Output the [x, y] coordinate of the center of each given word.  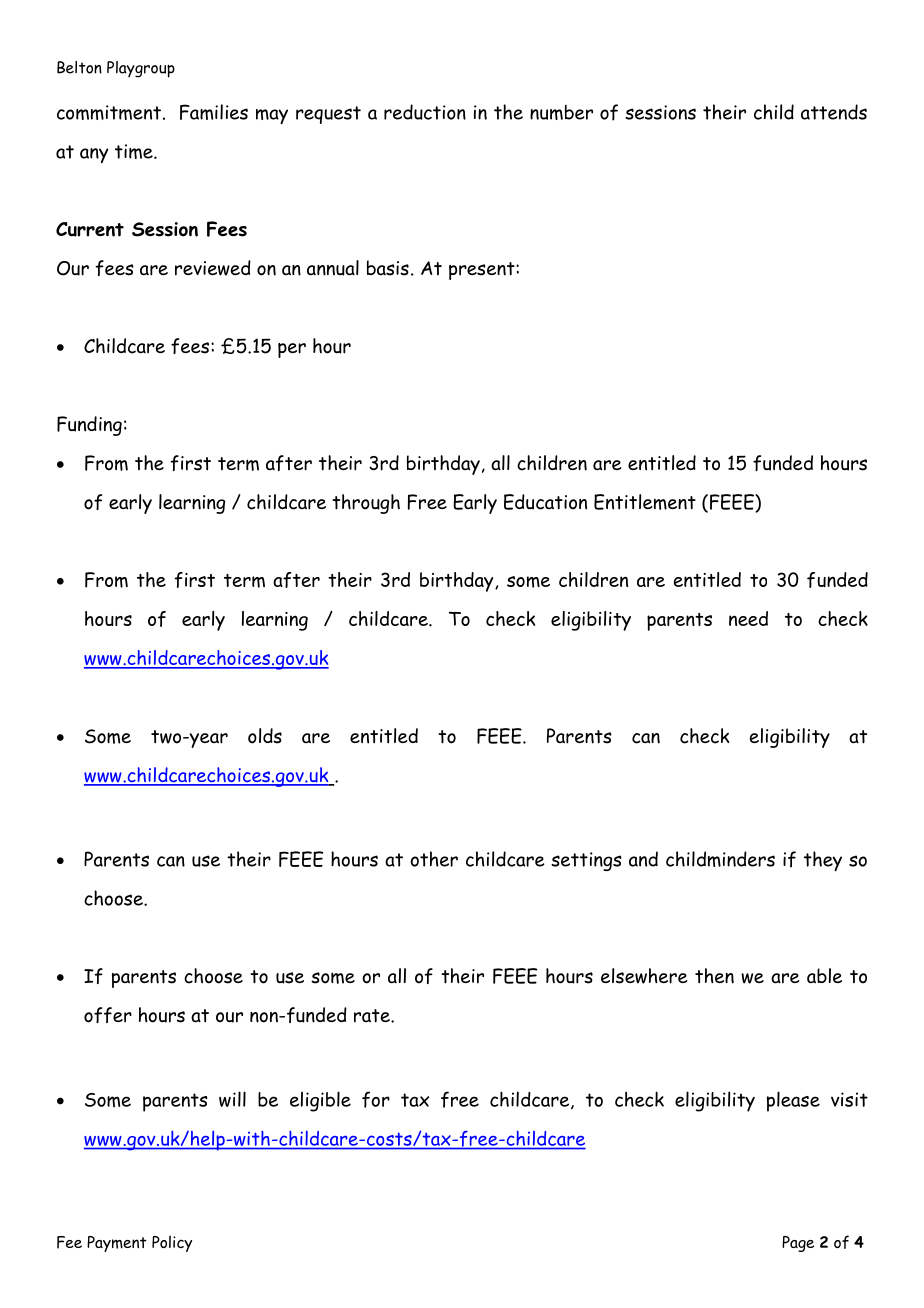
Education [545, 502]
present [483, 271]
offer [108, 1015]
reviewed [213, 268]
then [714, 976]
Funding [89, 426]
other [434, 859]
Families [214, 112]
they [823, 861]
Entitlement [645, 502]
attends [834, 112]
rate [373, 1016]
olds [265, 736]
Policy [172, 1243]
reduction [425, 112]
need [748, 618]
